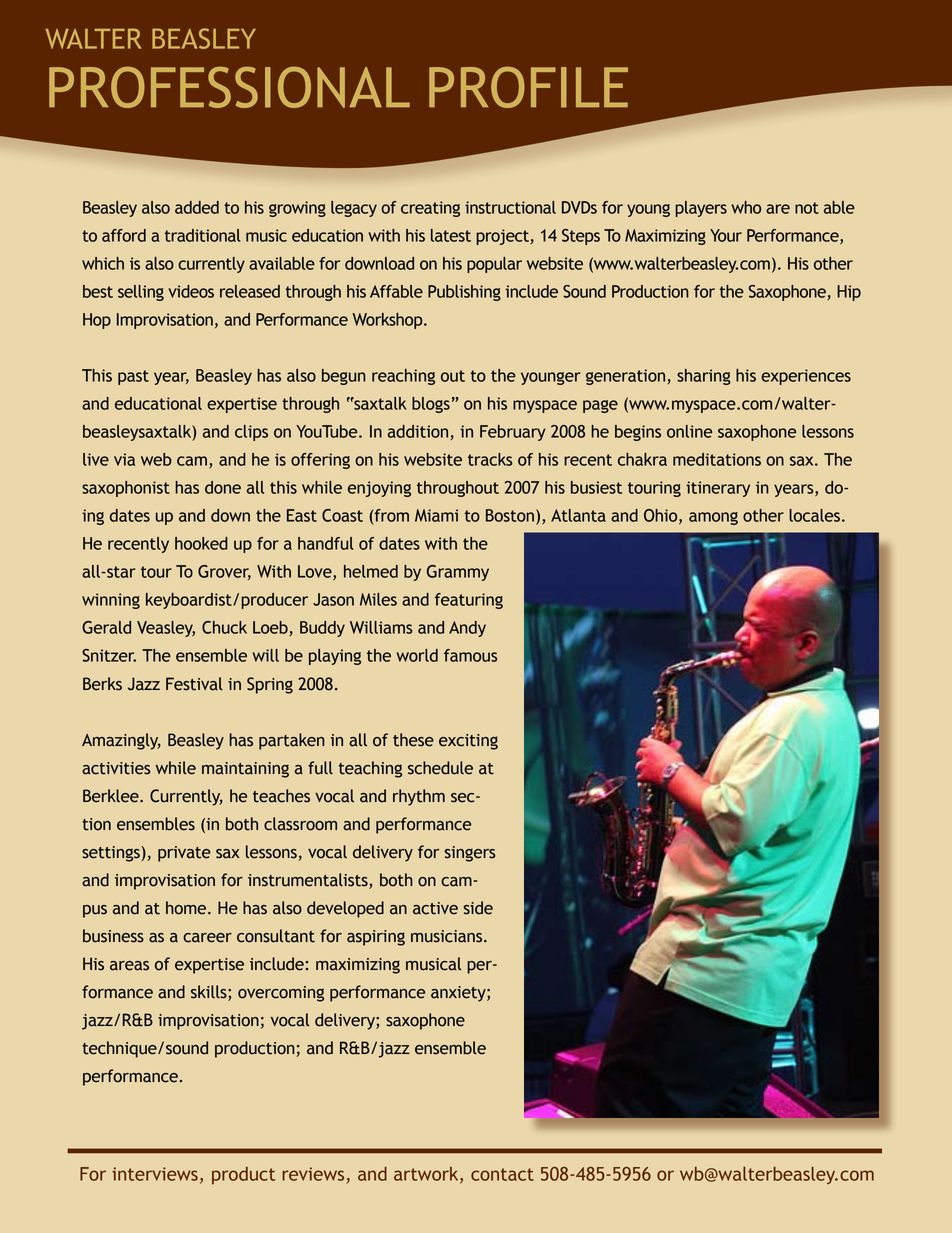  What do you see at coordinates (746, 207) in the screenshot?
I see `who` at bounding box center [746, 207].
